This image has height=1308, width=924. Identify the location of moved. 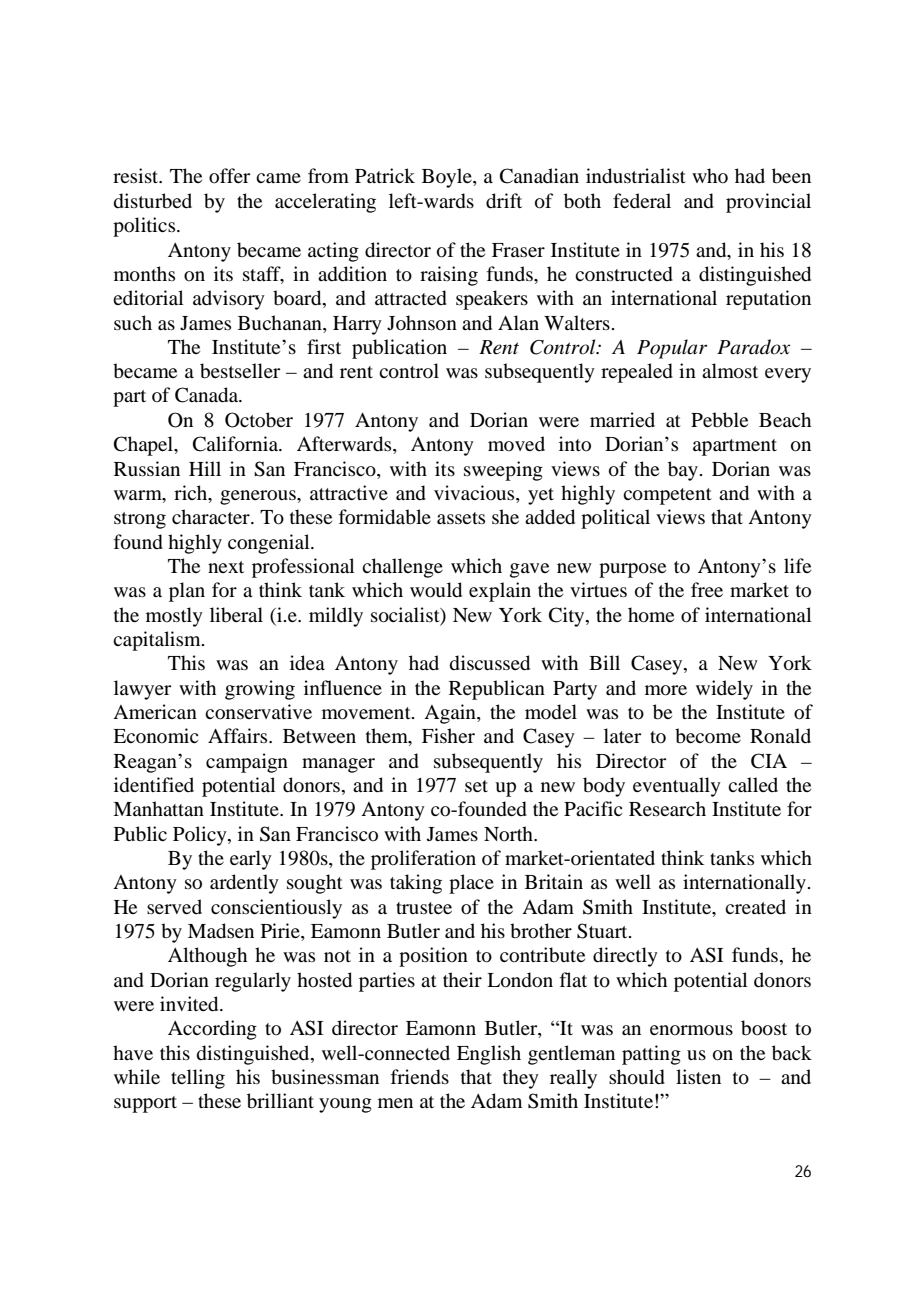
(516, 443).
